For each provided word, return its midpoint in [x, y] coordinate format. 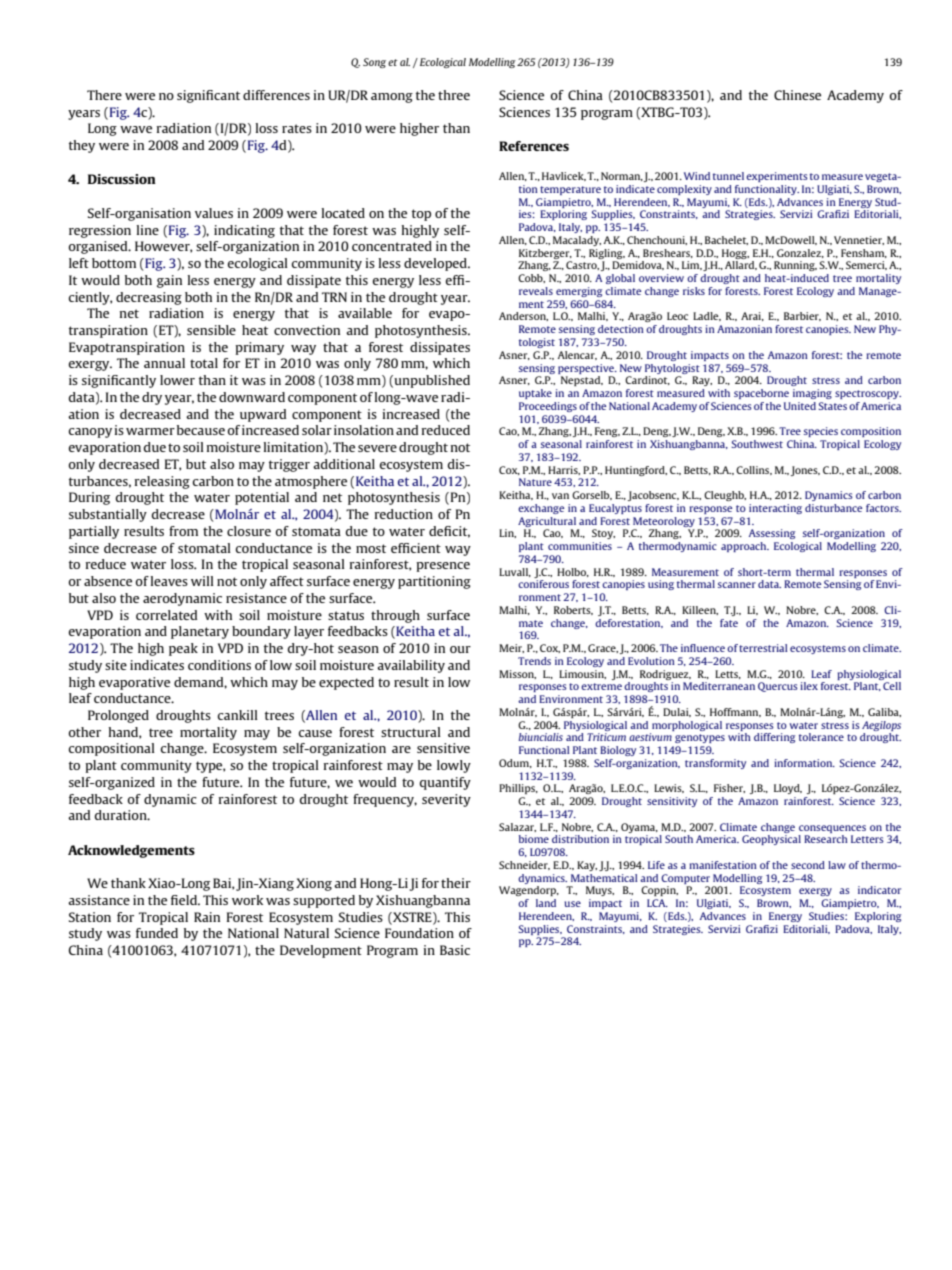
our [460, 649]
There [104, 95]
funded [157, 933]
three [454, 95]
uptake [535, 394]
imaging [812, 394]
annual [164, 363]
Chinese [797, 95]
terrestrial [763, 648]
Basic [455, 950]
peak [183, 649]
